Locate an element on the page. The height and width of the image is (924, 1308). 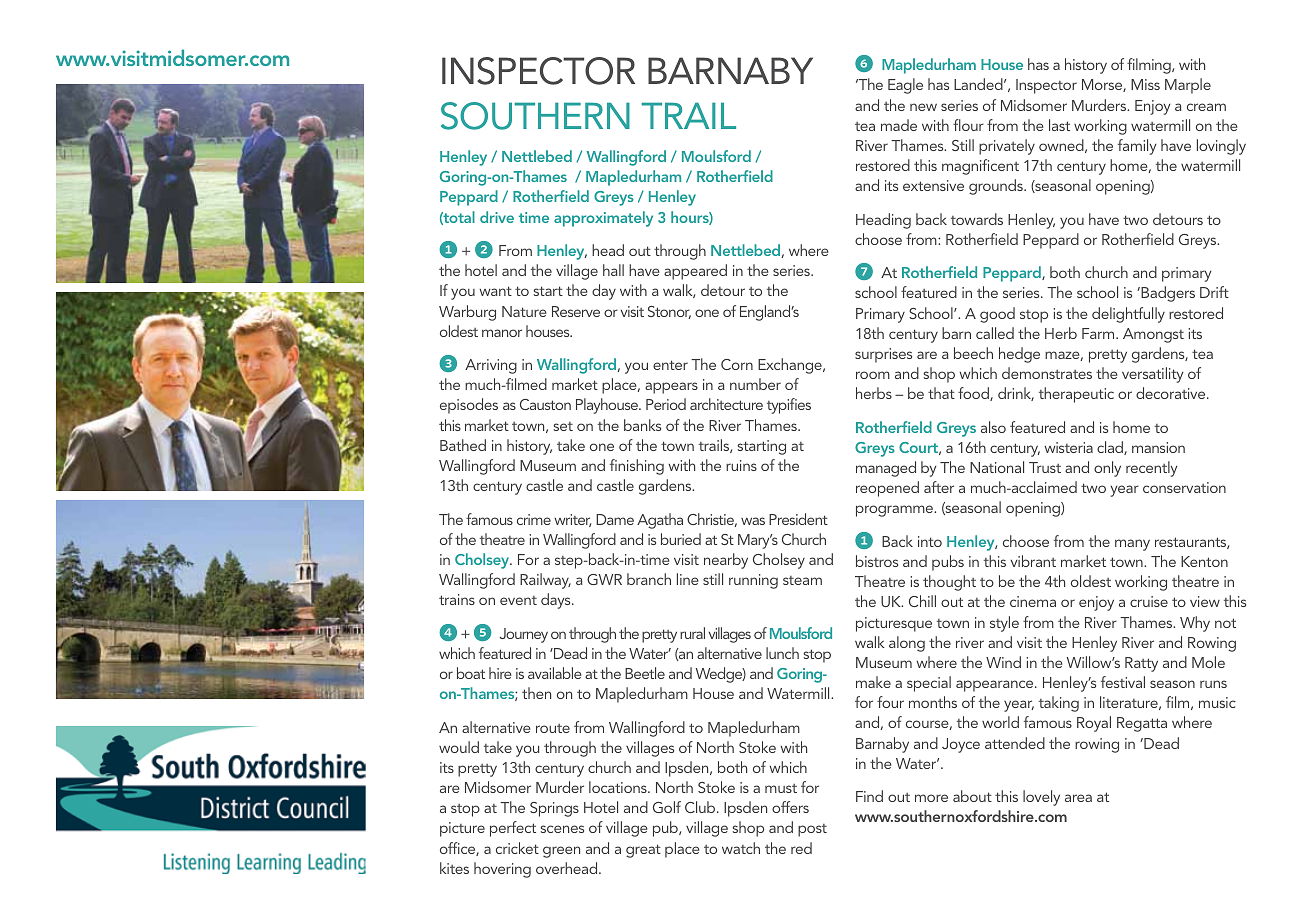
Miss is located at coordinates (1145, 84).
